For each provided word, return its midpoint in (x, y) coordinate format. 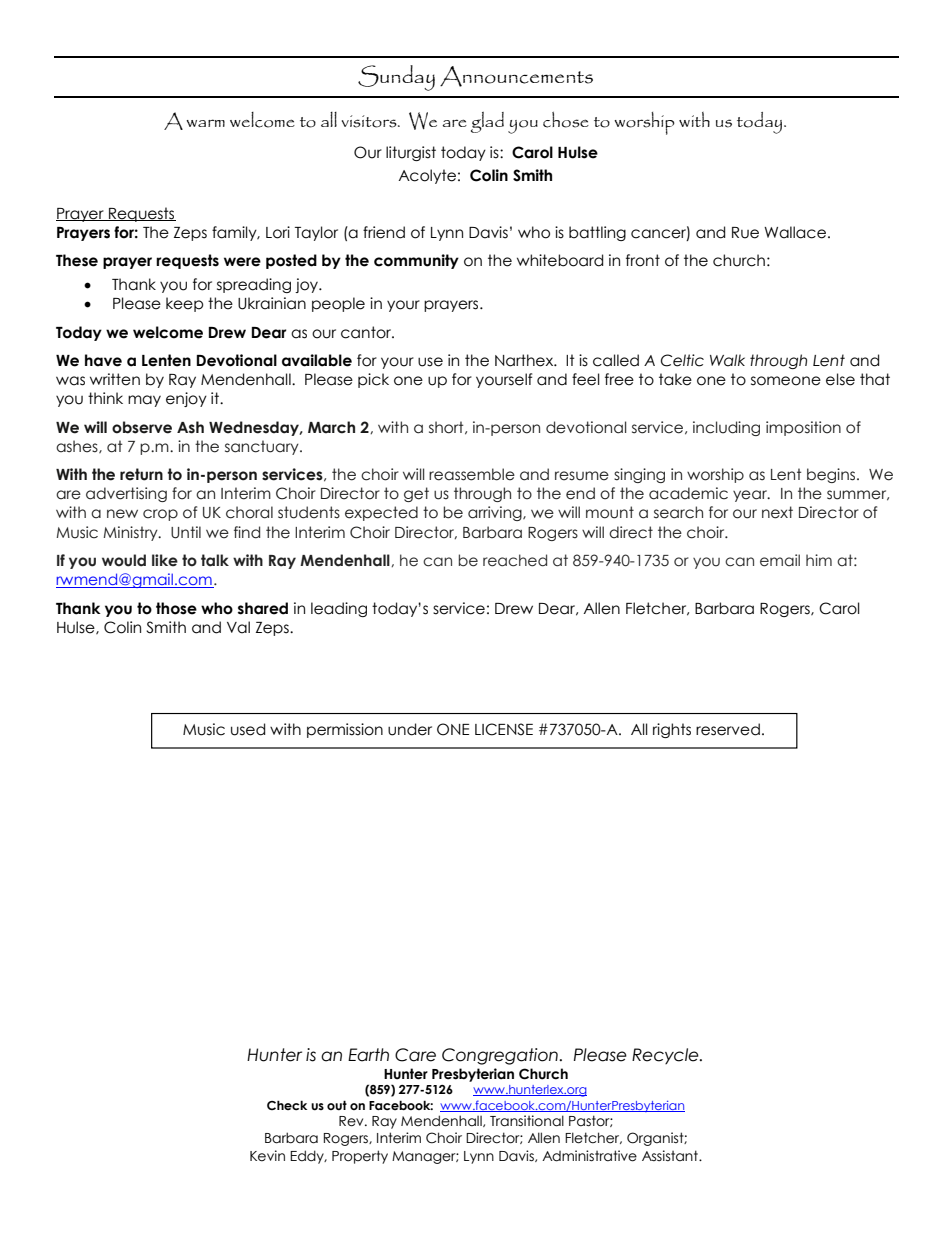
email (780, 560)
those (176, 608)
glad (487, 122)
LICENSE (504, 729)
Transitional (527, 1121)
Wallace (795, 232)
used (248, 729)
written (115, 379)
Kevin (267, 1156)
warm (205, 123)
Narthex (525, 360)
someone (786, 381)
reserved (728, 729)
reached (515, 560)
